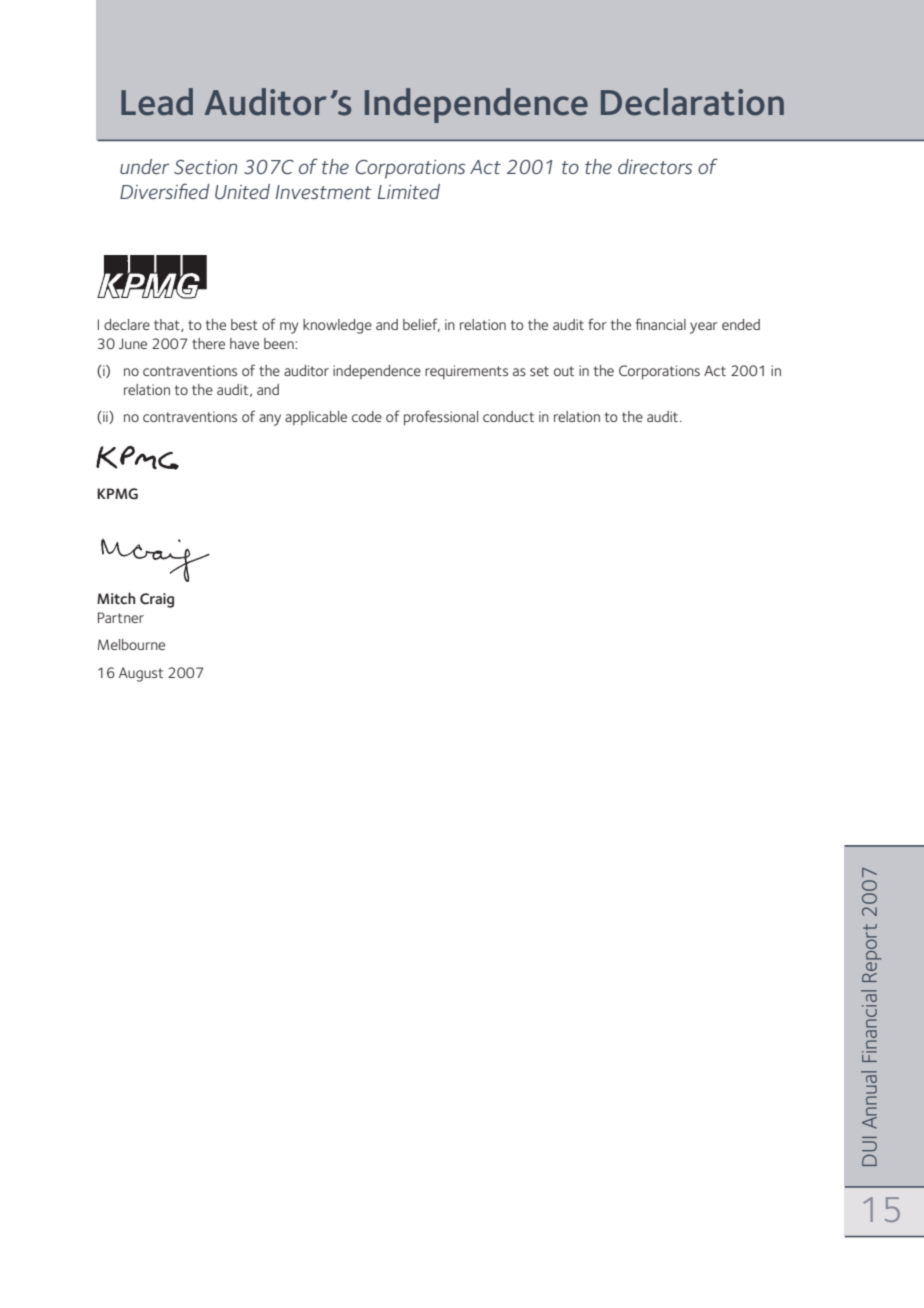 Image resolution: width=924 pixels, height=1308 pixels. Describe the element at coordinates (508, 416) in the screenshot. I see `conduct` at that location.
